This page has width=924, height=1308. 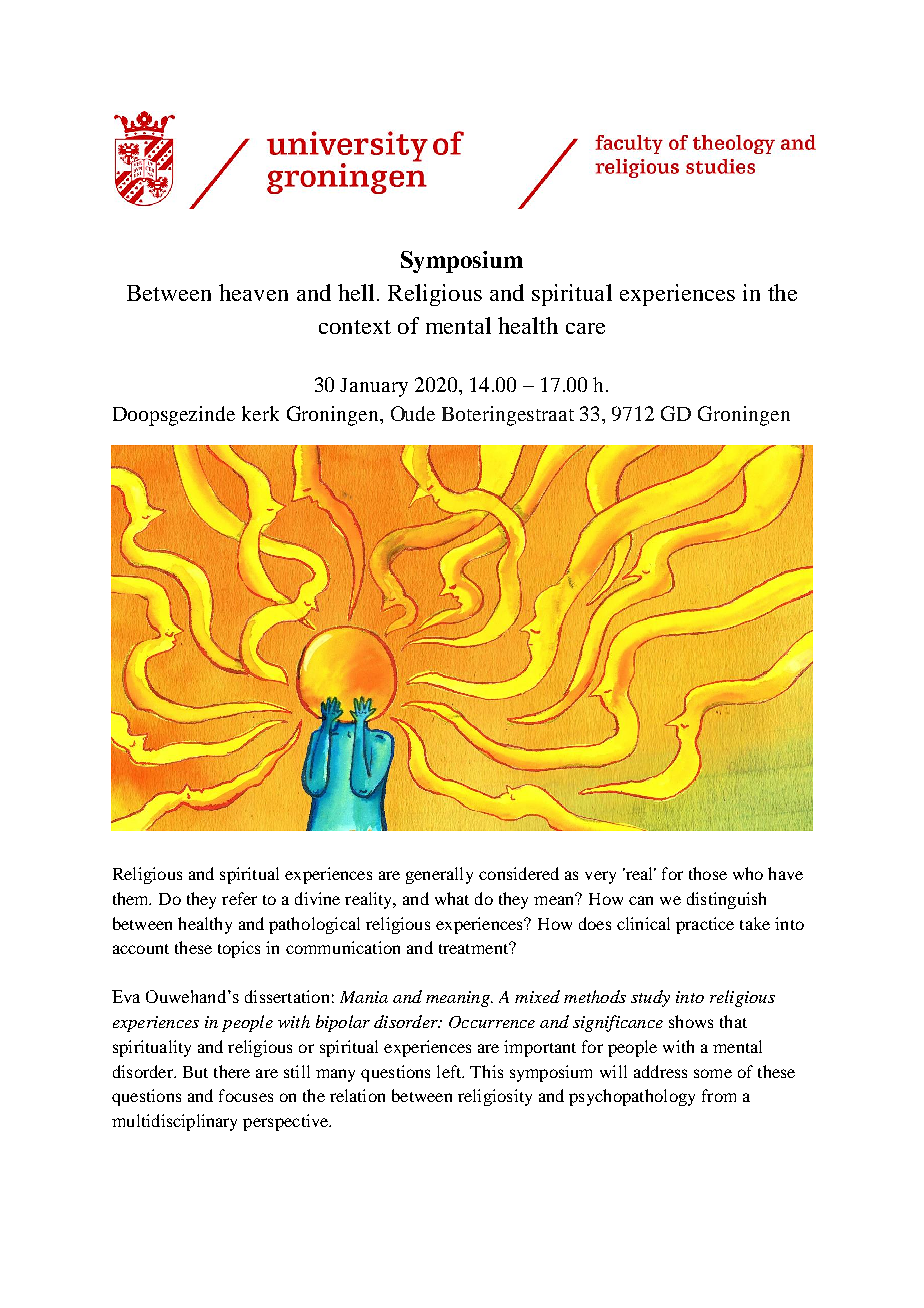 What do you see at coordinates (356, 292) in the page?
I see `hell` at bounding box center [356, 292].
